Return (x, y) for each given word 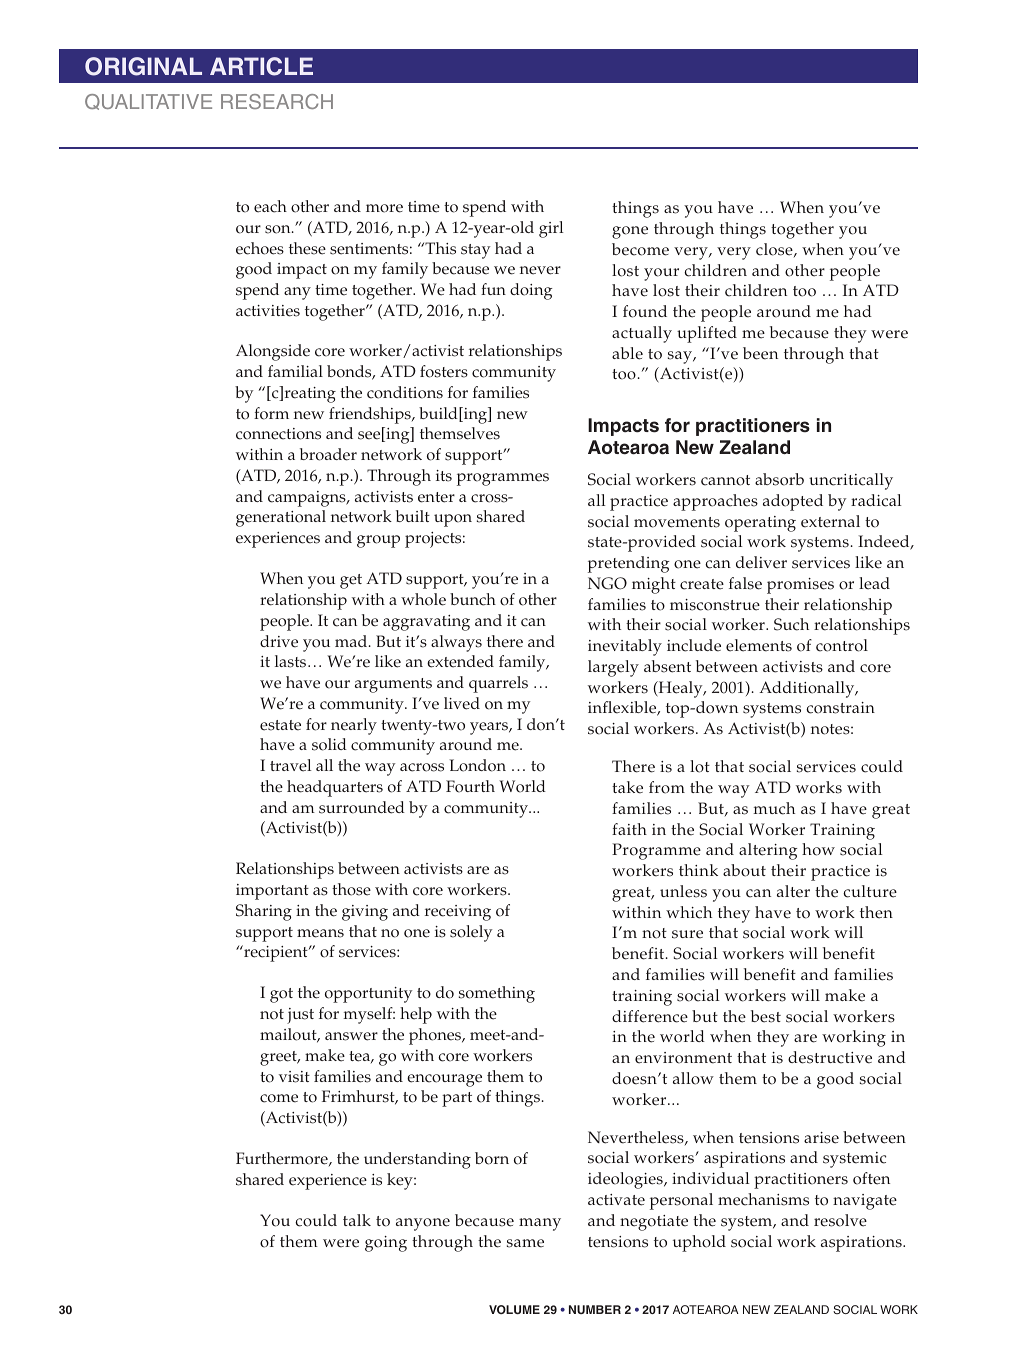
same (525, 1243)
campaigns (308, 499)
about (744, 870)
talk (357, 1220)
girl (551, 229)
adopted (793, 502)
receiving (458, 913)
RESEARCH (277, 101)
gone (630, 232)
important (272, 892)
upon (453, 520)
